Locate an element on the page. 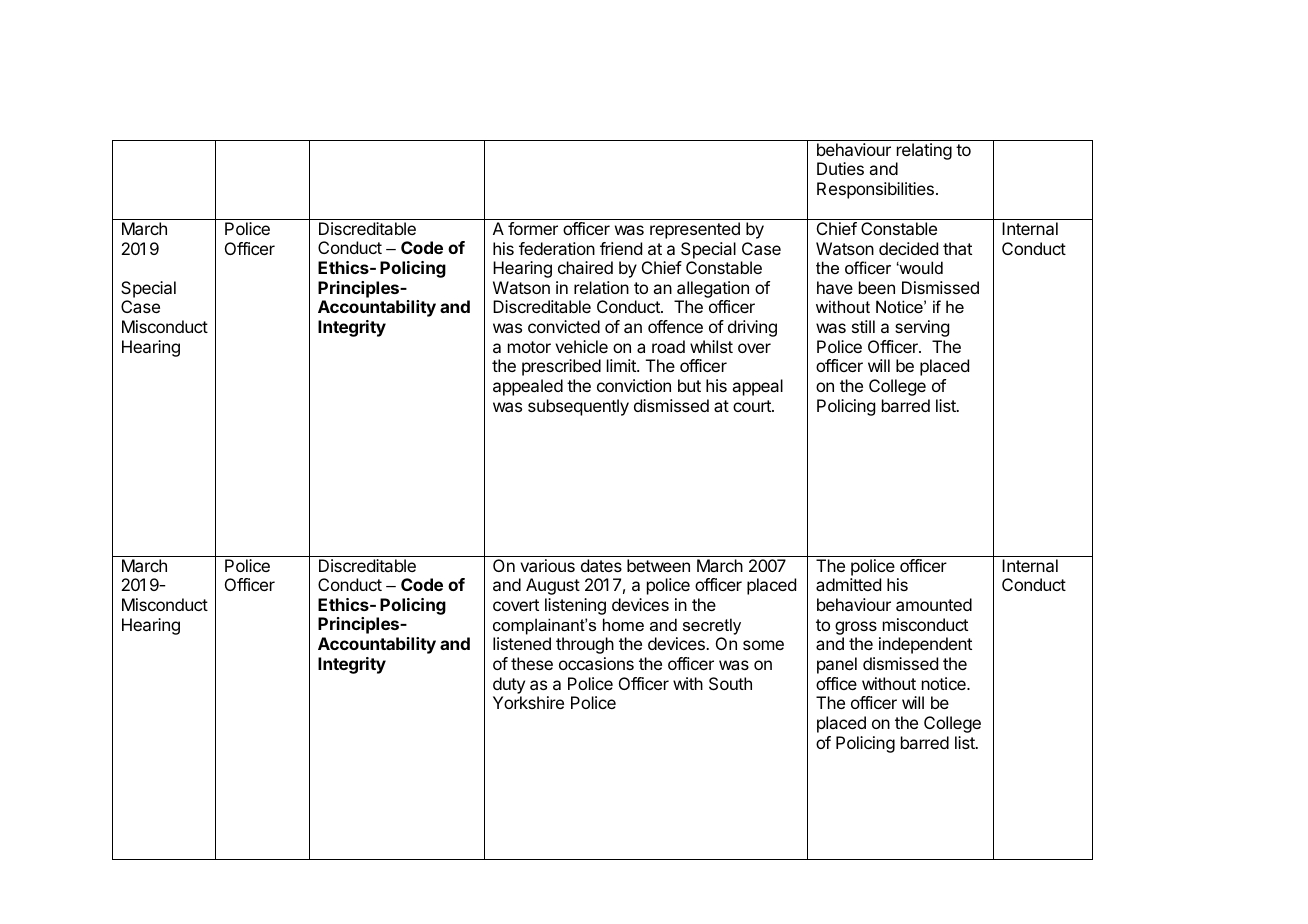 The height and width of the page is (924, 1308). former is located at coordinates (533, 228).
